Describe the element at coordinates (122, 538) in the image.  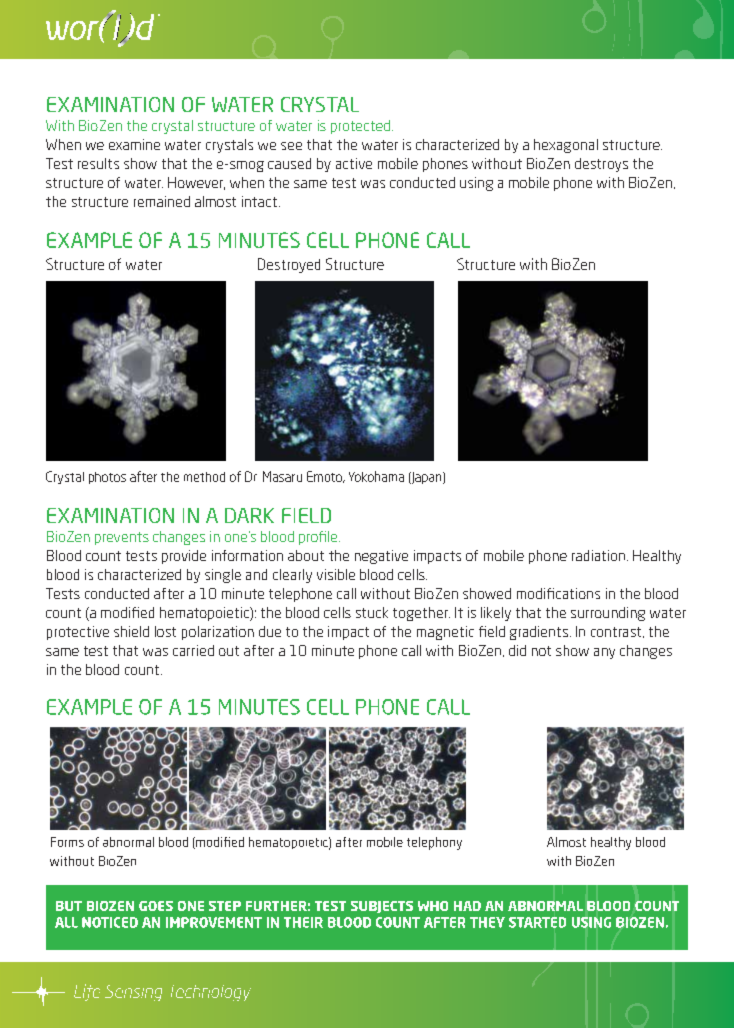
I see `prevents` at that location.
